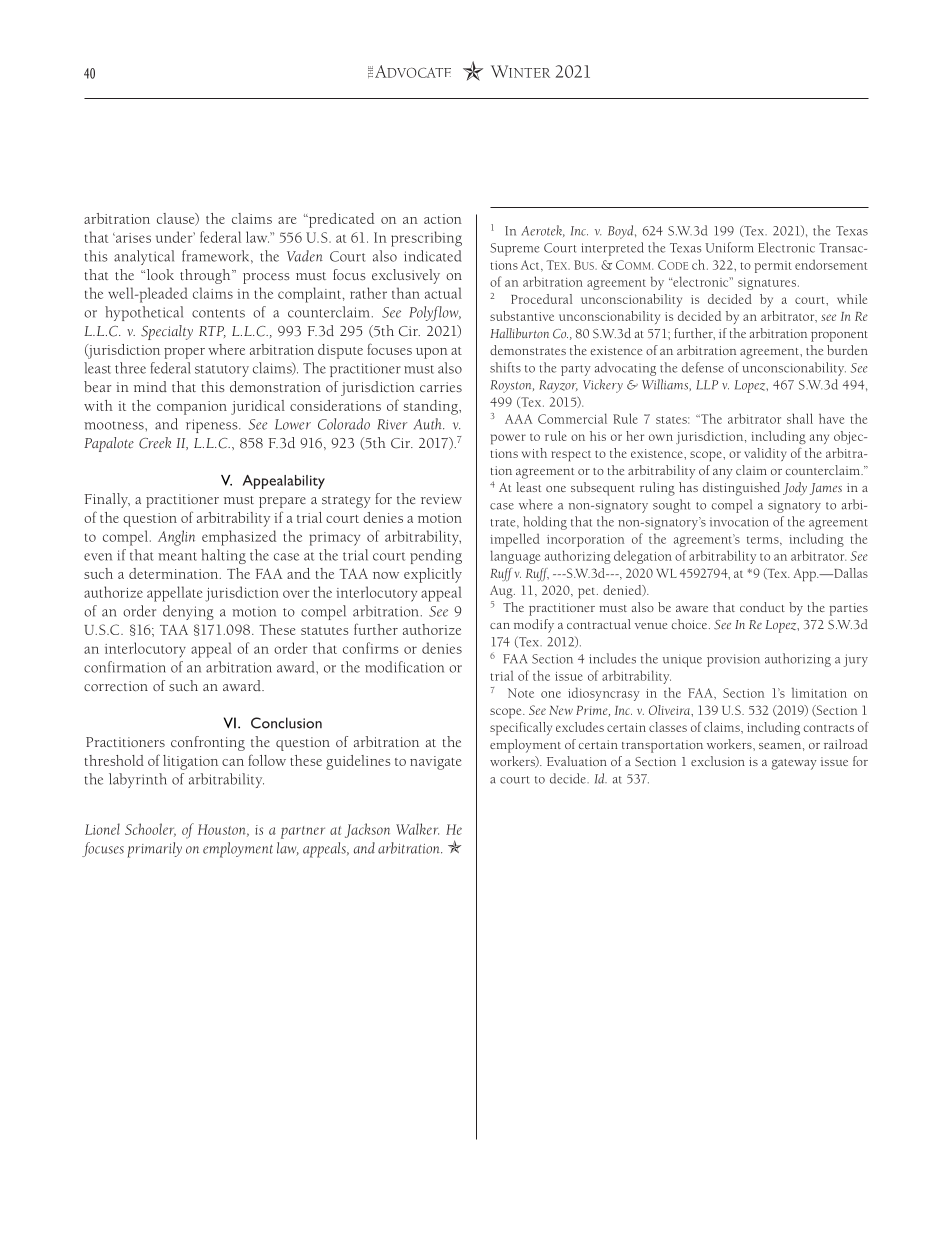 This document has width=952, height=1233. What do you see at coordinates (707, 385) in the document?
I see `LLP` at bounding box center [707, 385].
